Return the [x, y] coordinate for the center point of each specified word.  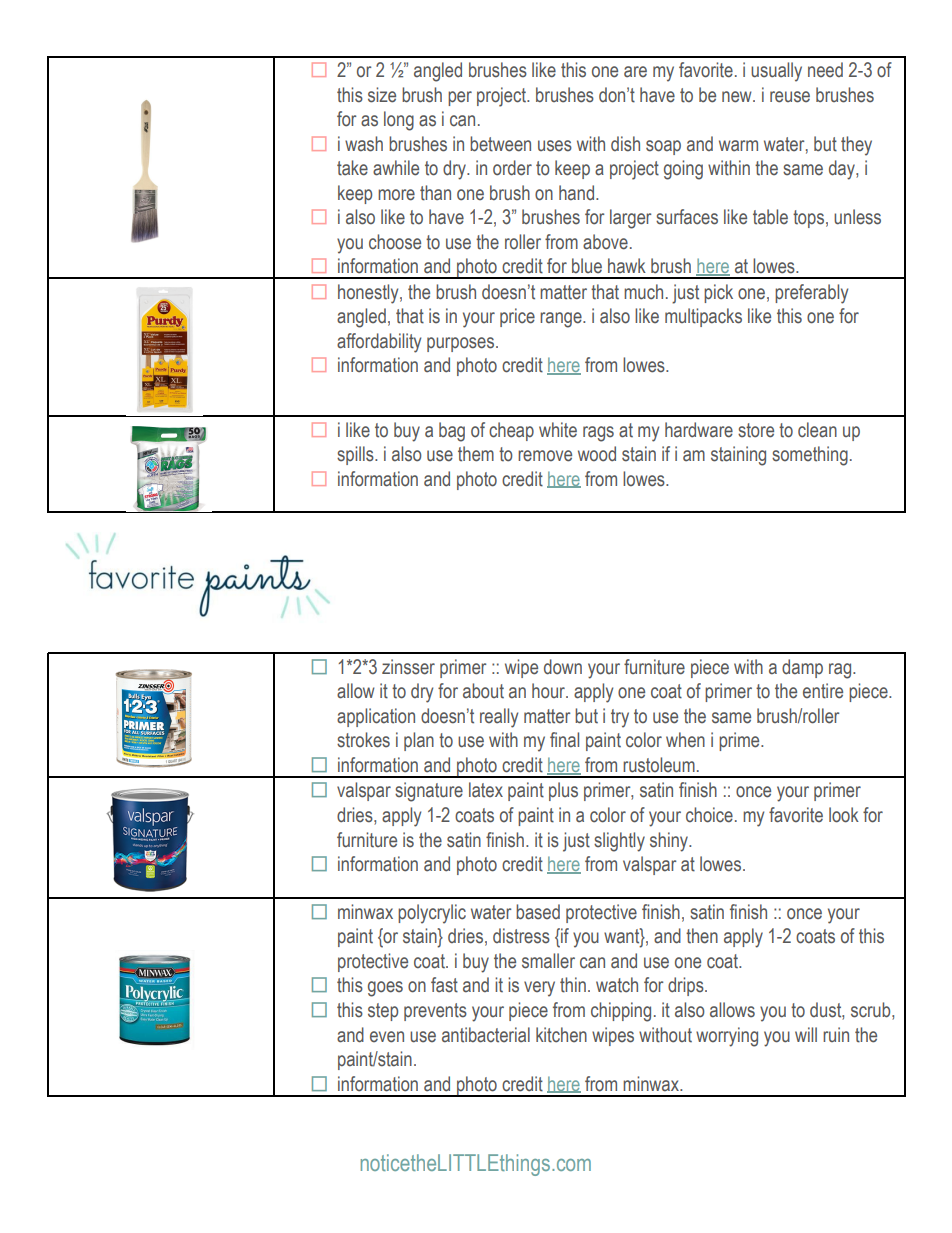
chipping [621, 1012]
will [806, 1034]
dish [625, 144]
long [399, 121]
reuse [790, 97]
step [383, 1012]
